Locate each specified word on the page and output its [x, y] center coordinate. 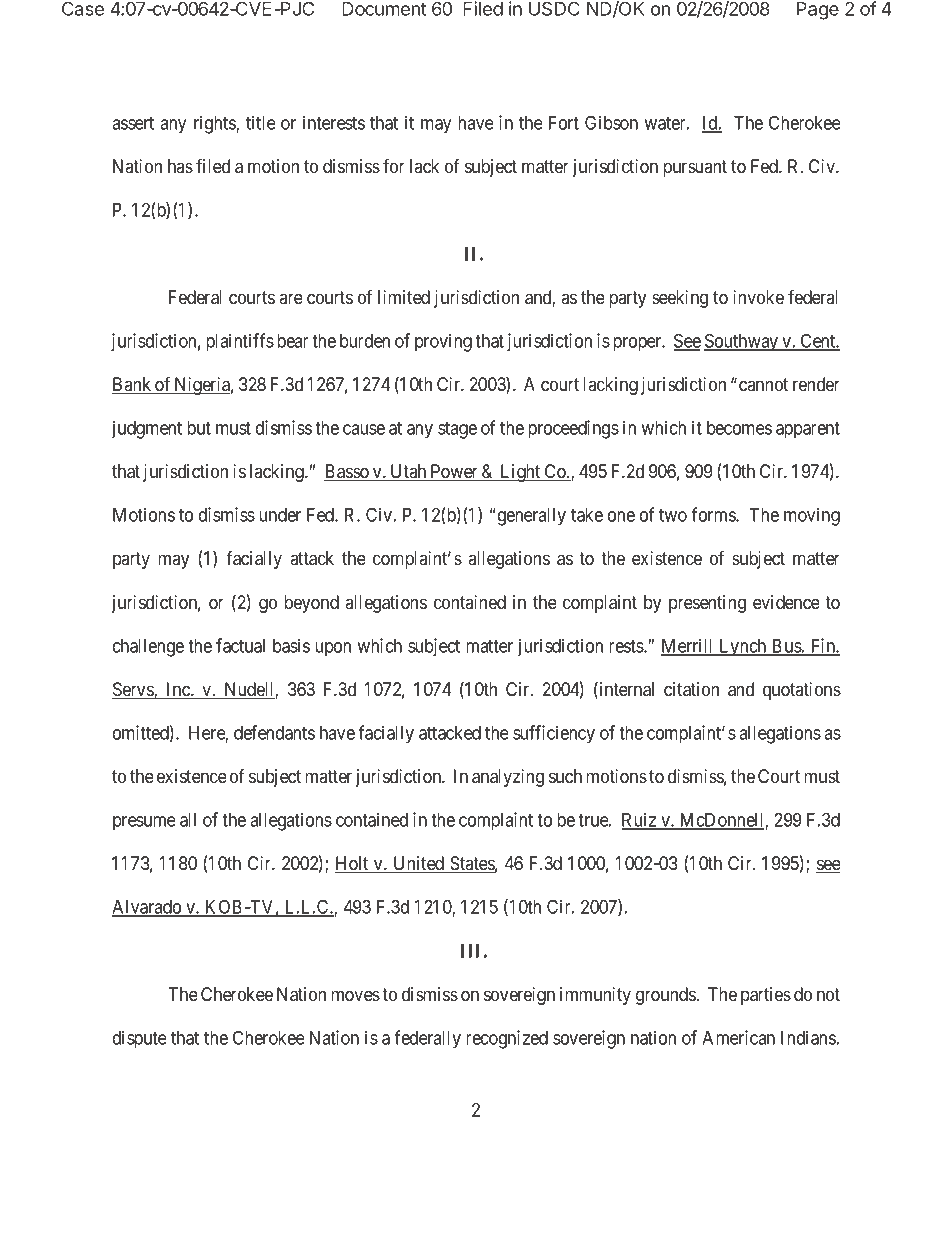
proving [443, 342]
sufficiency [554, 734]
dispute [140, 1039]
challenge [148, 648]
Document [384, 9]
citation [691, 689]
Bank [133, 385]
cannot [763, 384]
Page [818, 11]
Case [83, 8]
